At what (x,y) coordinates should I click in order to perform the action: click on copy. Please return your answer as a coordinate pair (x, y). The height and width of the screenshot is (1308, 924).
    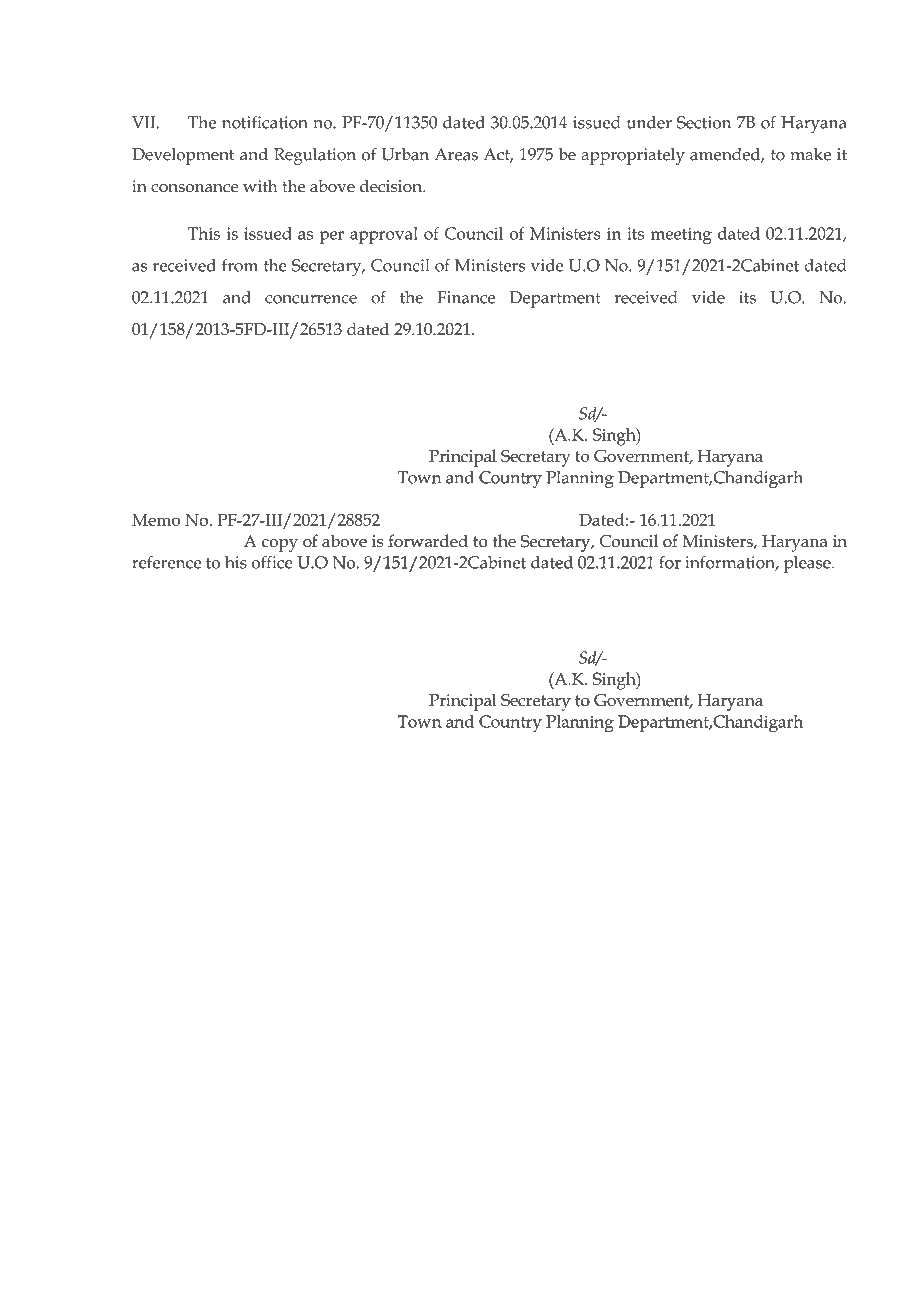
    Looking at the image, I should click on (280, 545).
